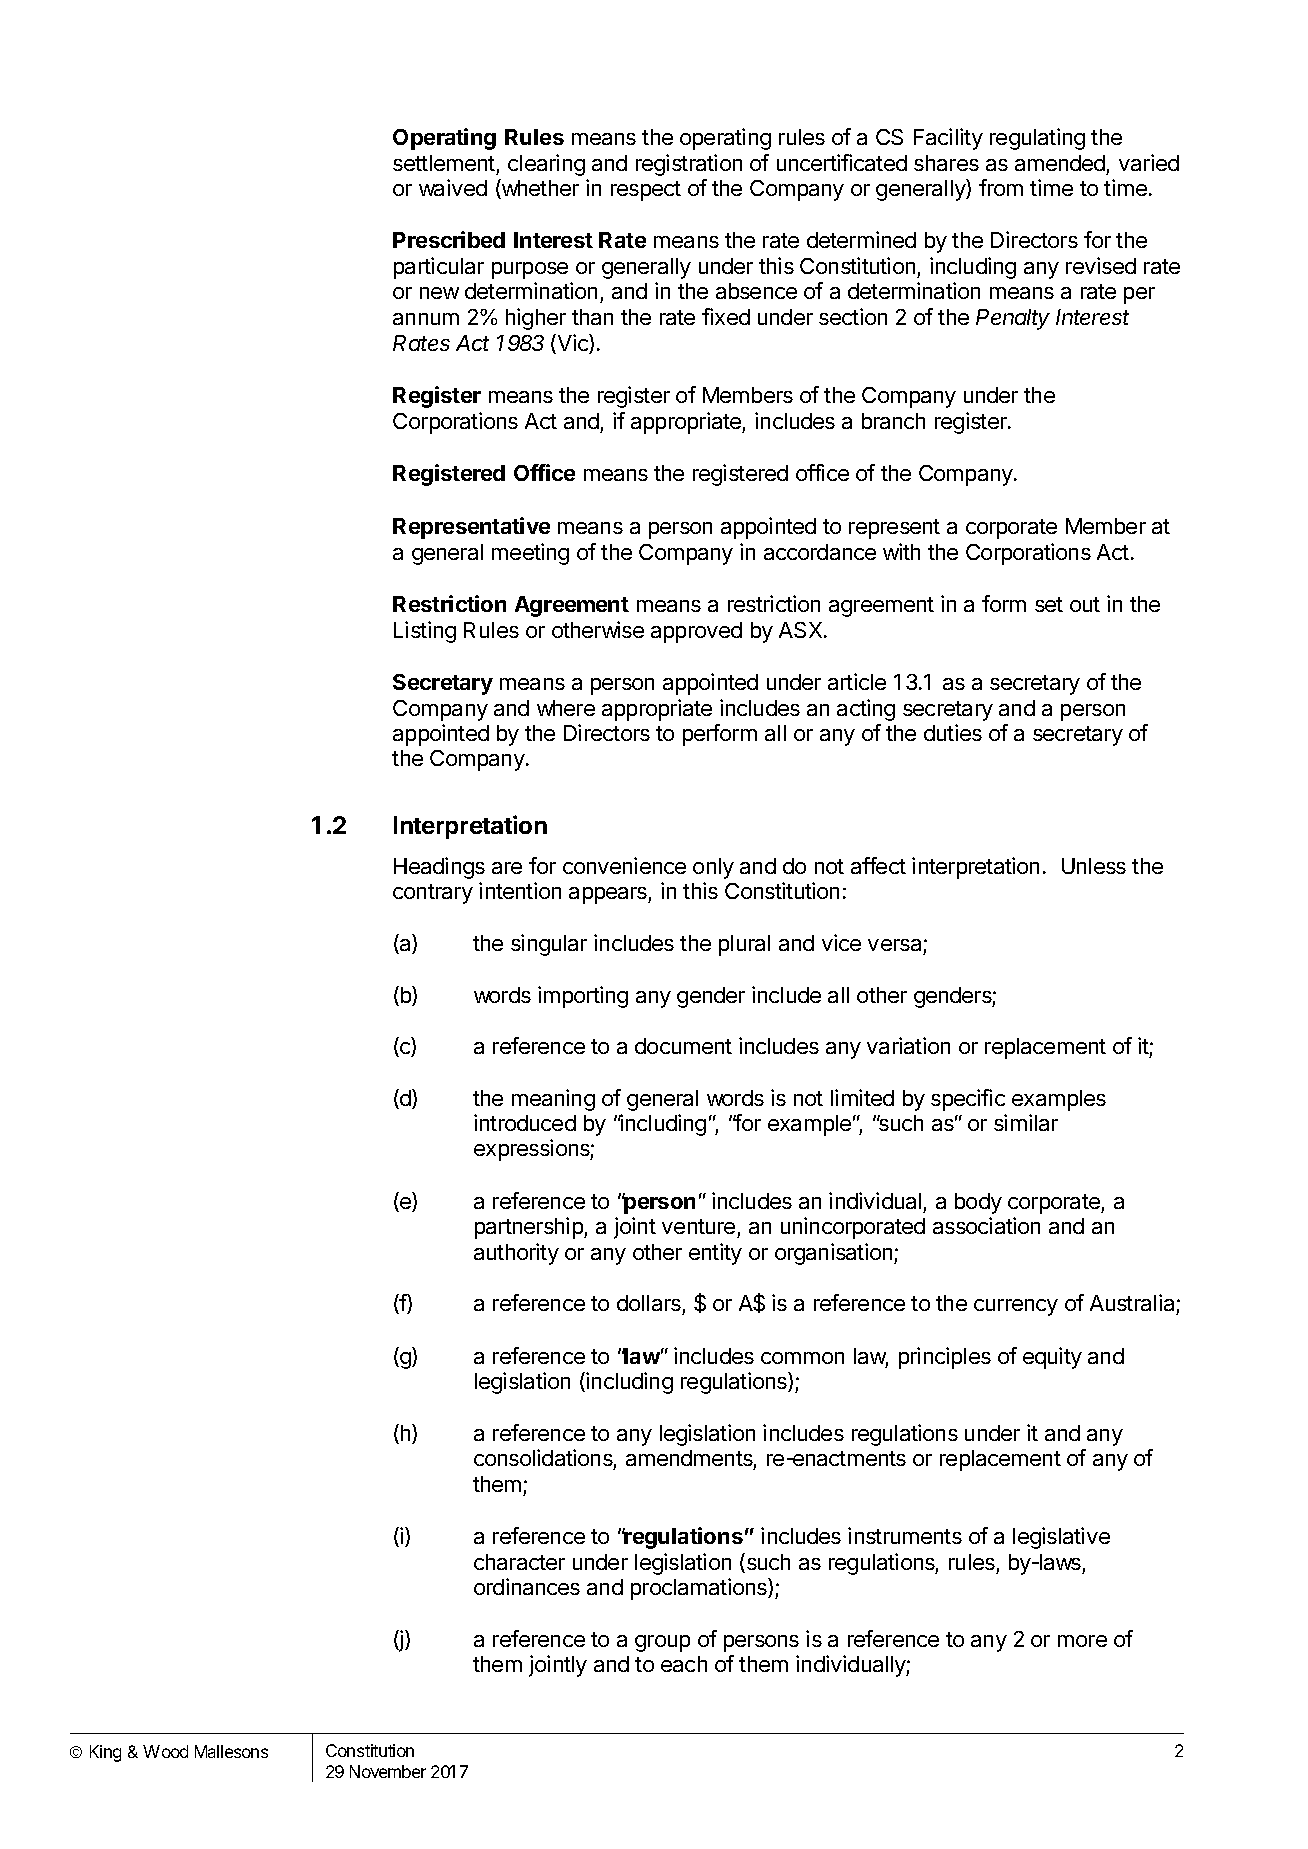 The image size is (1308, 1849). What do you see at coordinates (1001, 187) in the page?
I see `from` at bounding box center [1001, 187].
